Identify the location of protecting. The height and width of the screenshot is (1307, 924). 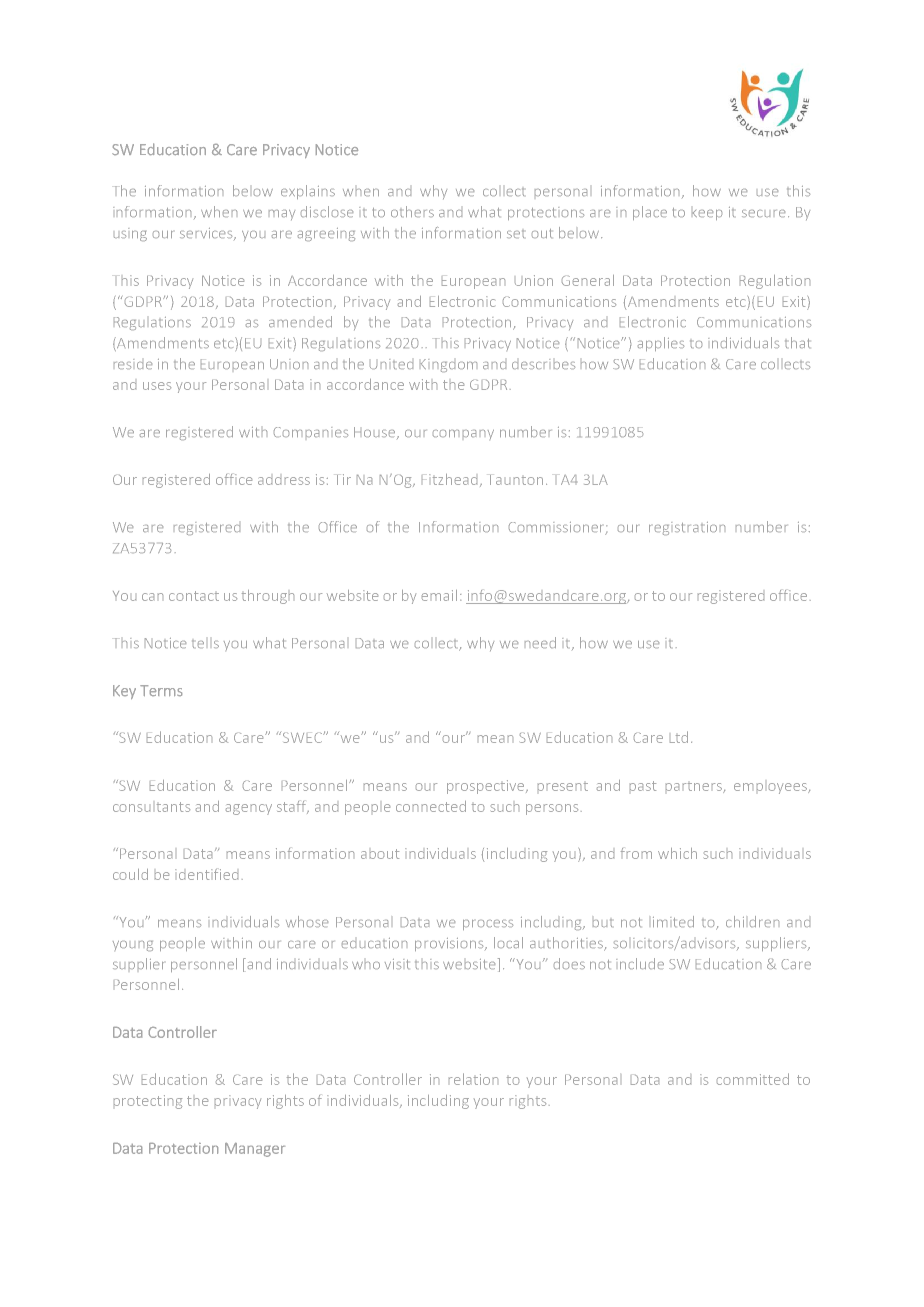
(148, 1102).
